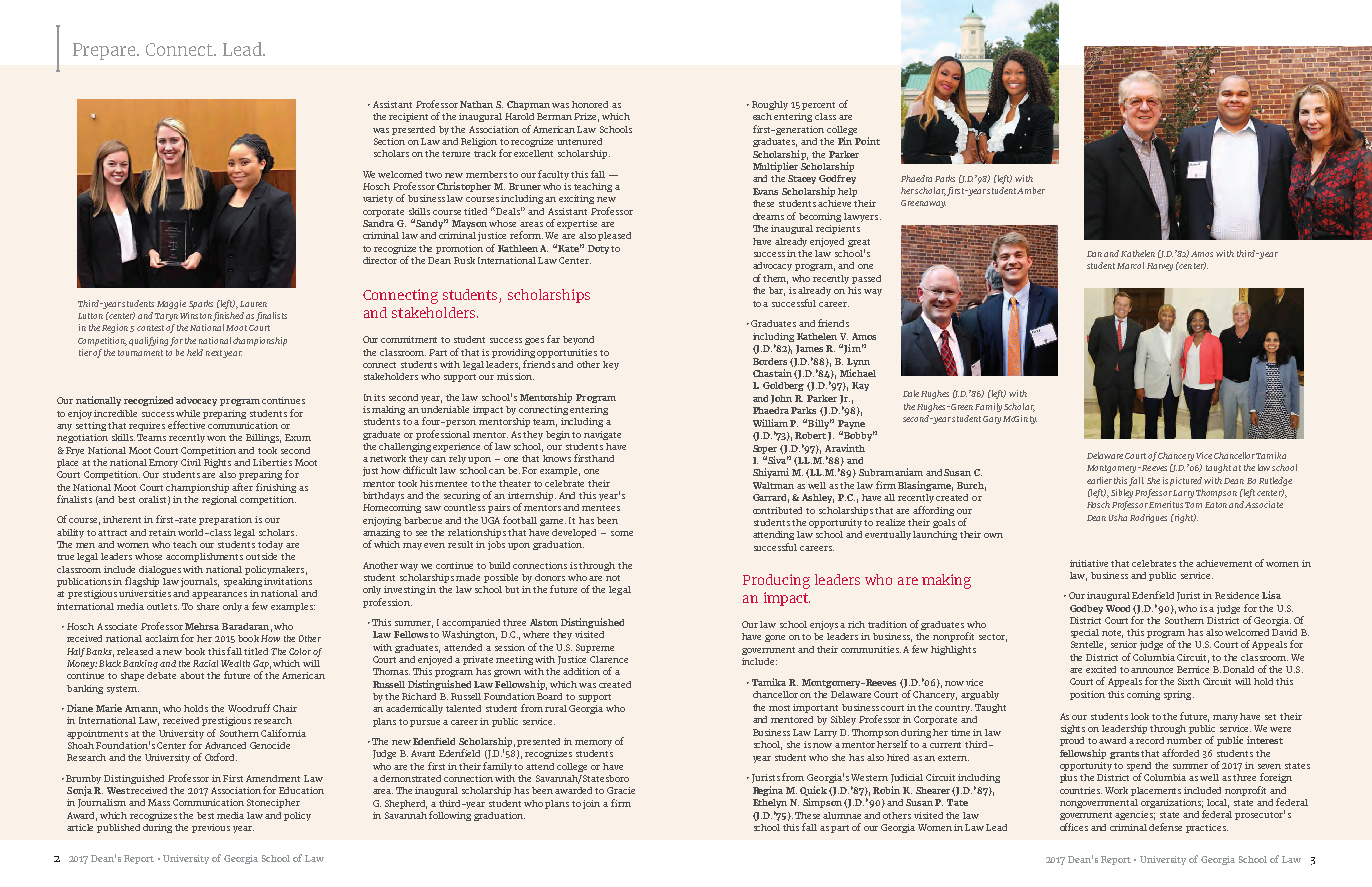 The image size is (1372, 887). What do you see at coordinates (590, 104) in the screenshot?
I see `honored` at bounding box center [590, 104].
